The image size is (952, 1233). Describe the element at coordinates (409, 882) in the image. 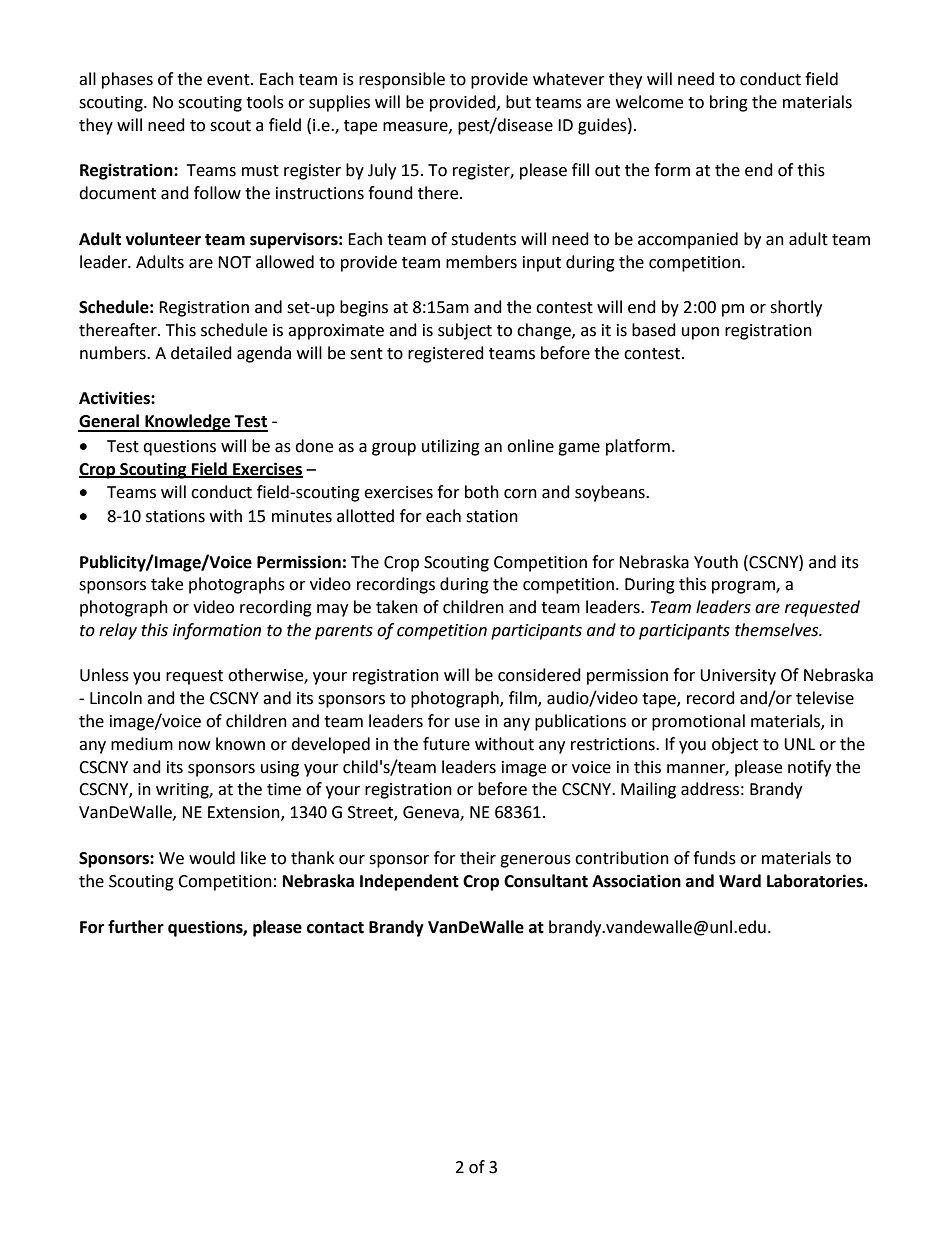

I see `Independent` at that location.
